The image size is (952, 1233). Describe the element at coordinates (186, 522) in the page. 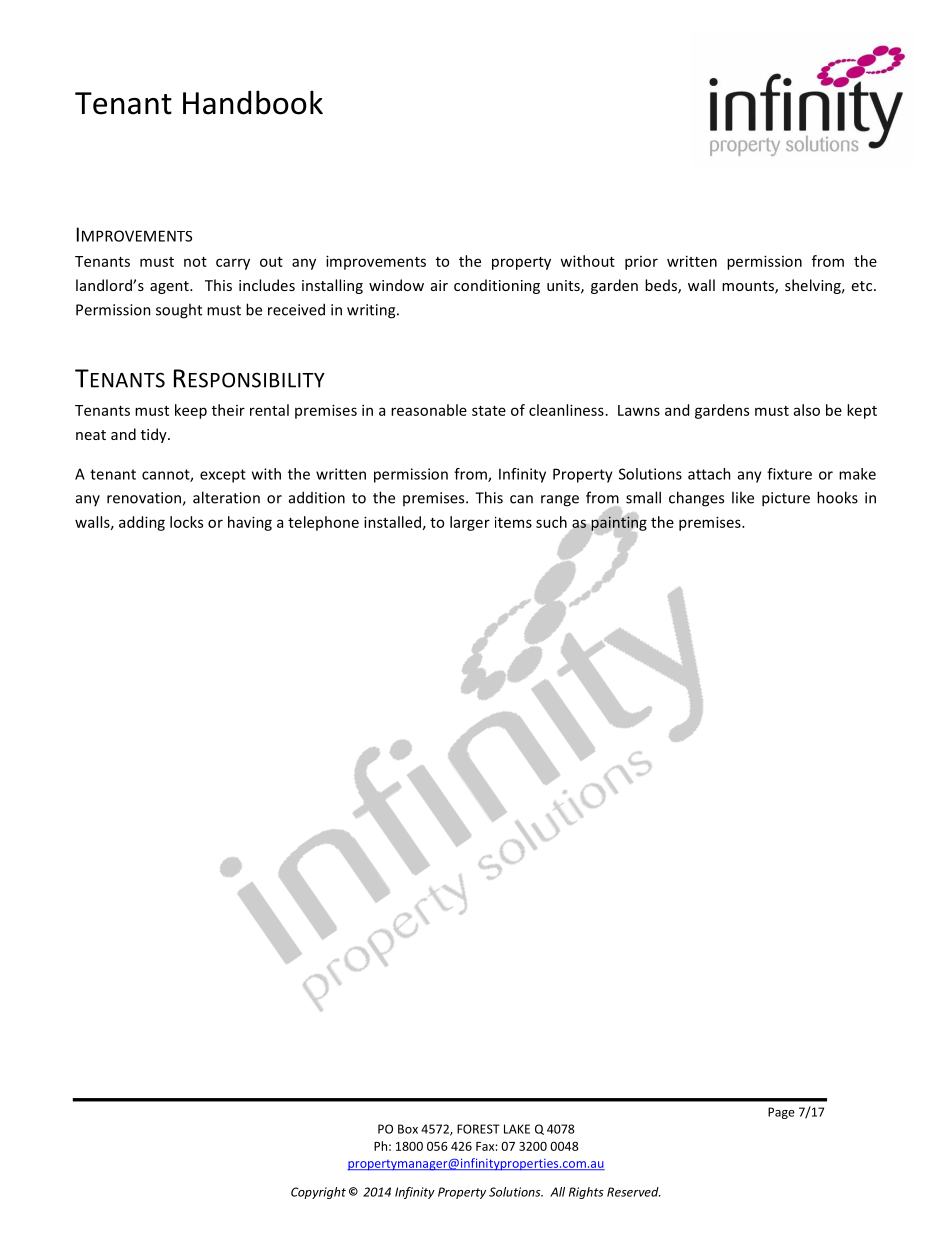

I see `locks` at that location.
